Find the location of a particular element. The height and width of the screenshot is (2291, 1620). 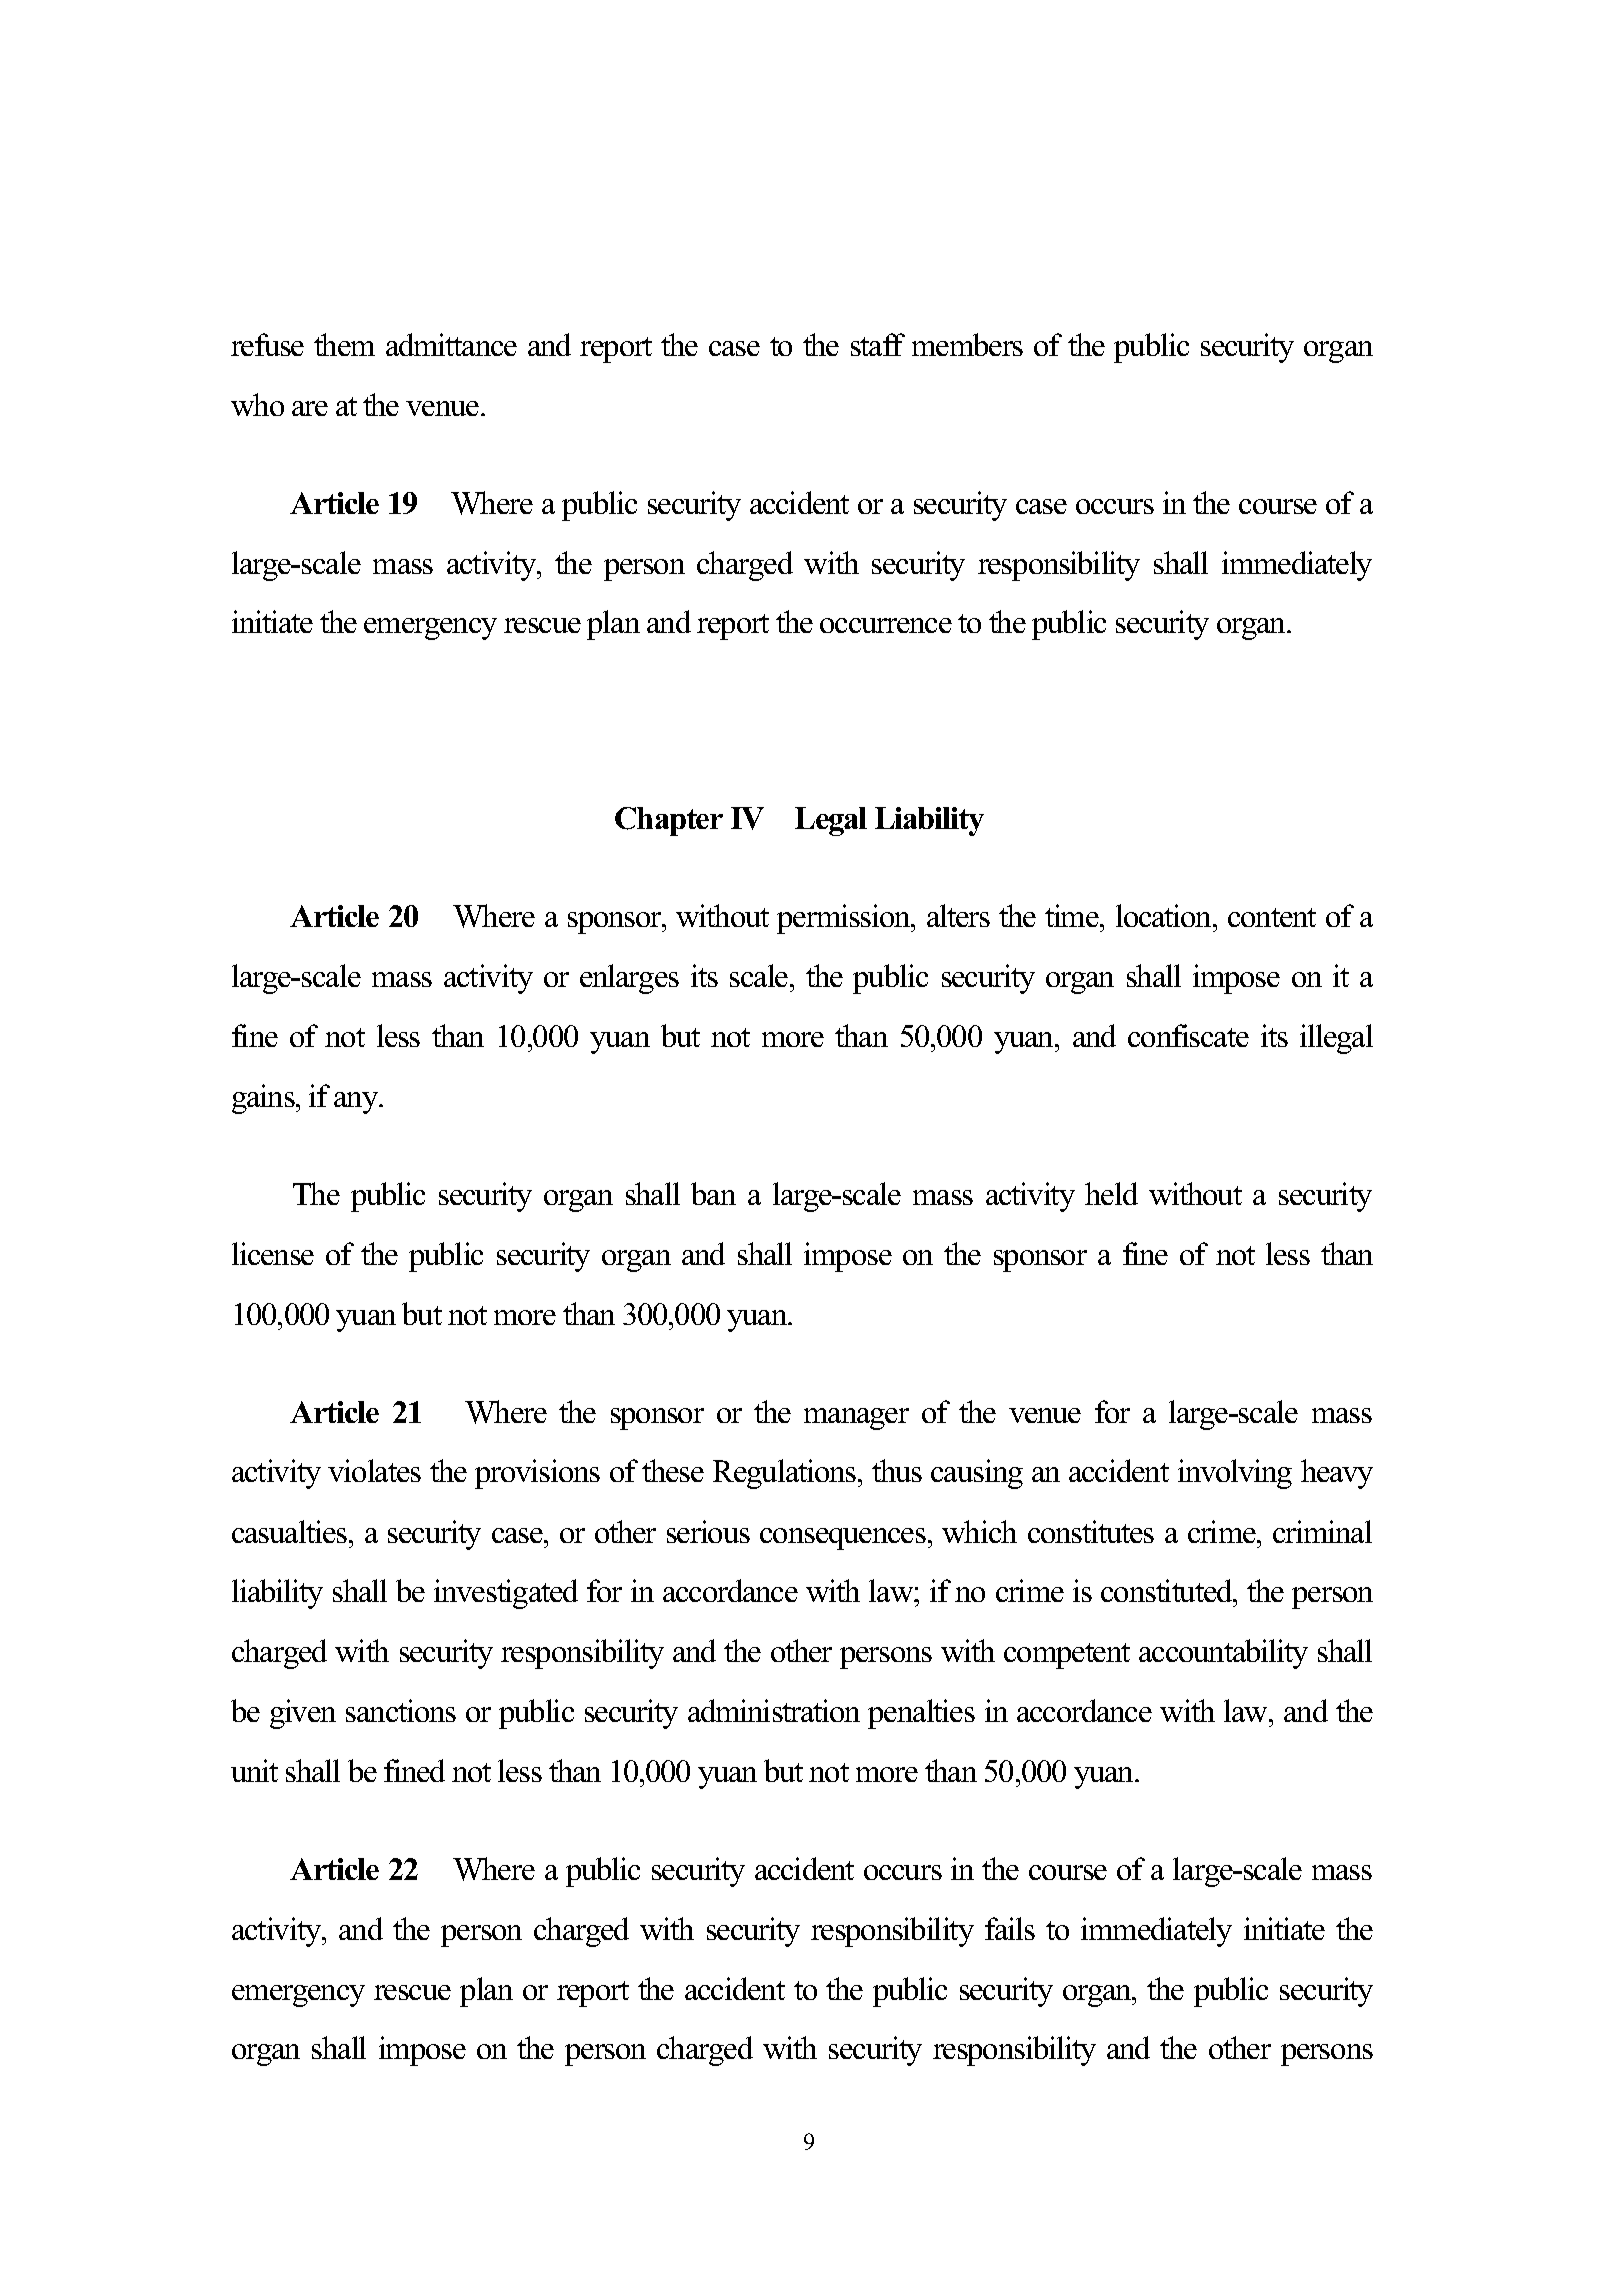

them is located at coordinates (344, 344).
